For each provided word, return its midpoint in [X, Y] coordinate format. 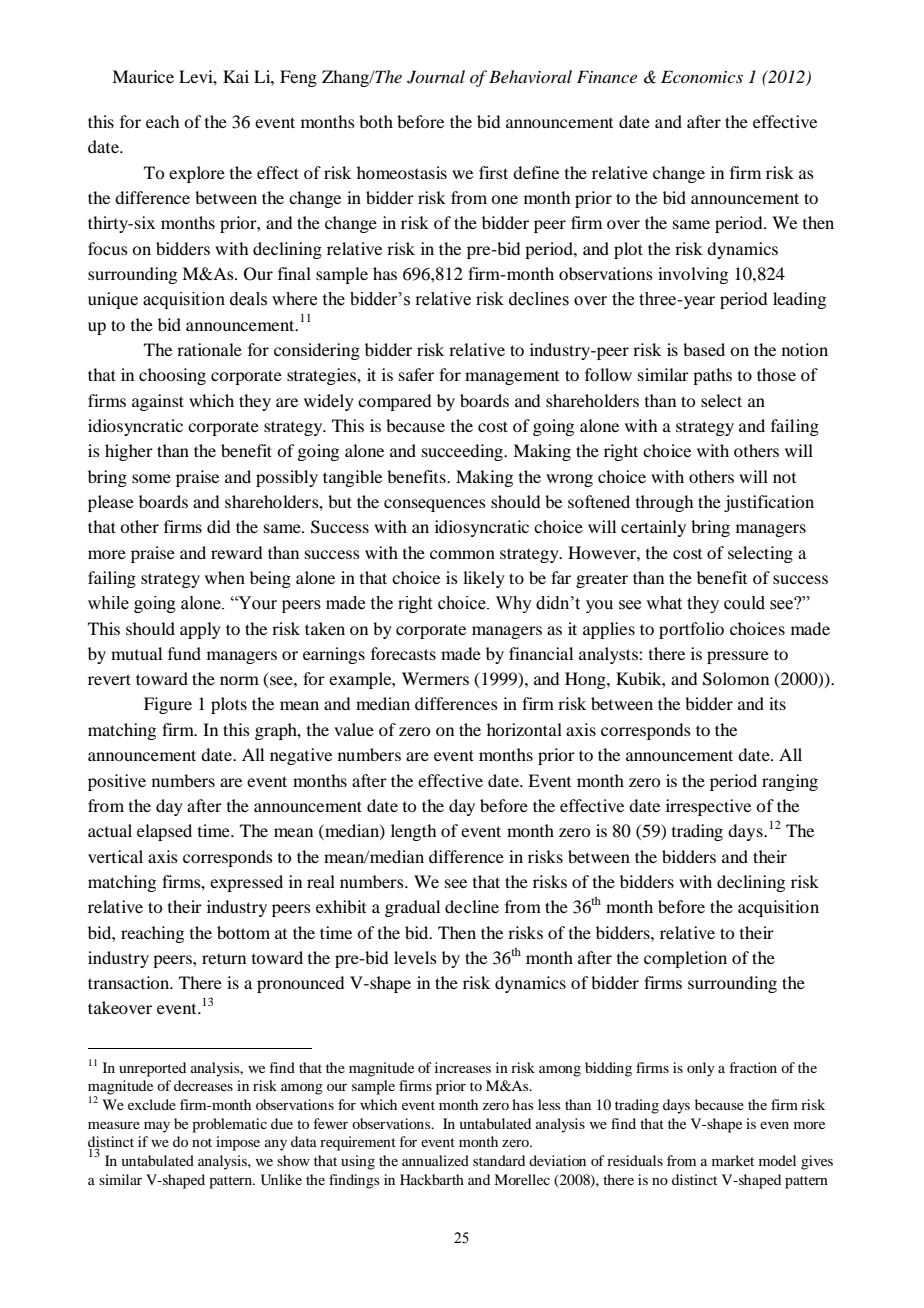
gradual [412, 908]
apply [200, 630]
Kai [236, 76]
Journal [436, 77]
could [744, 603]
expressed [246, 883]
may [157, 1127]
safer [416, 374]
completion [685, 959]
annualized [435, 1160]
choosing [172, 376]
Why [514, 604]
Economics [702, 76]
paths [712, 376]
